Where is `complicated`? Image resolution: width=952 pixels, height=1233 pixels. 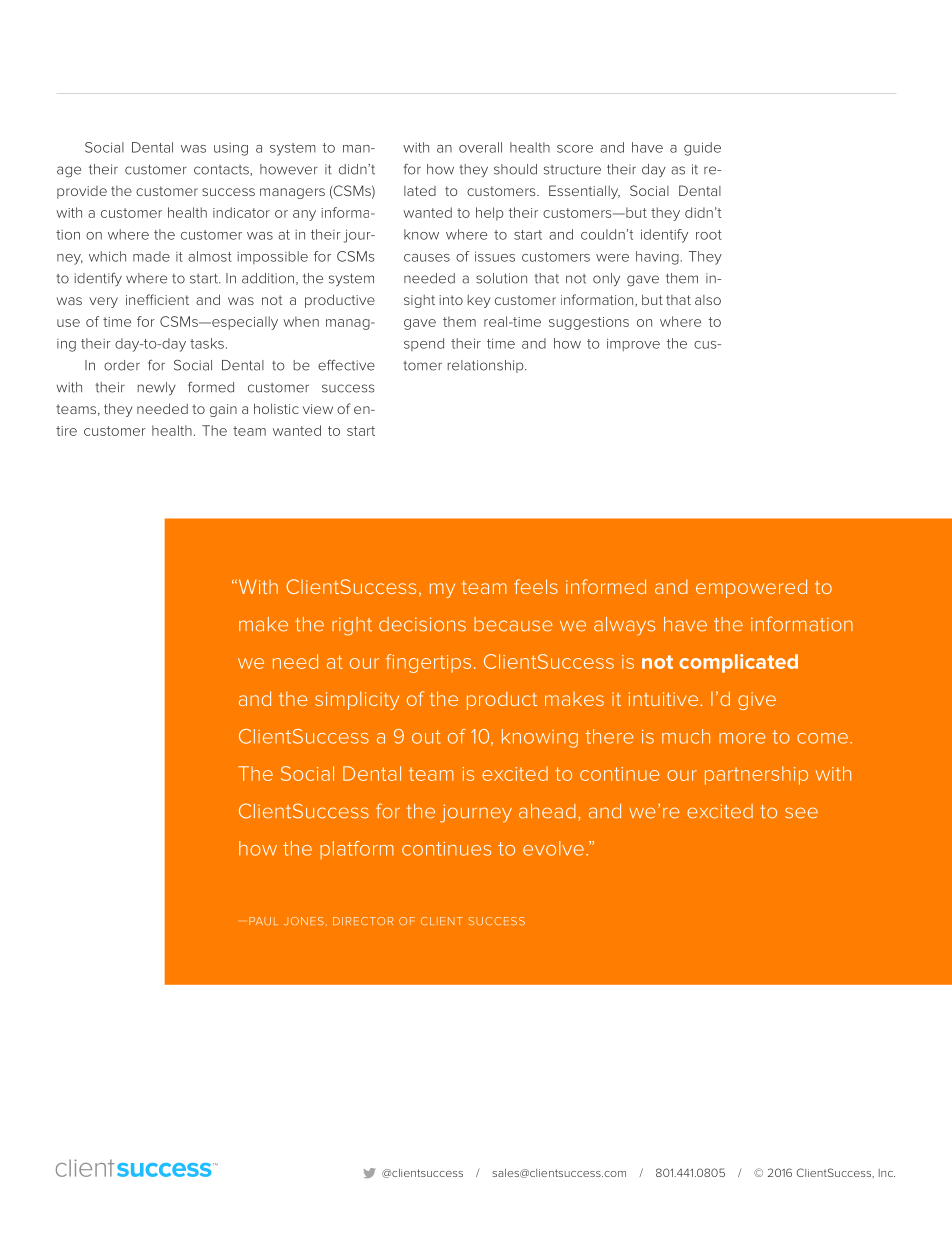 complicated is located at coordinates (738, 663).
